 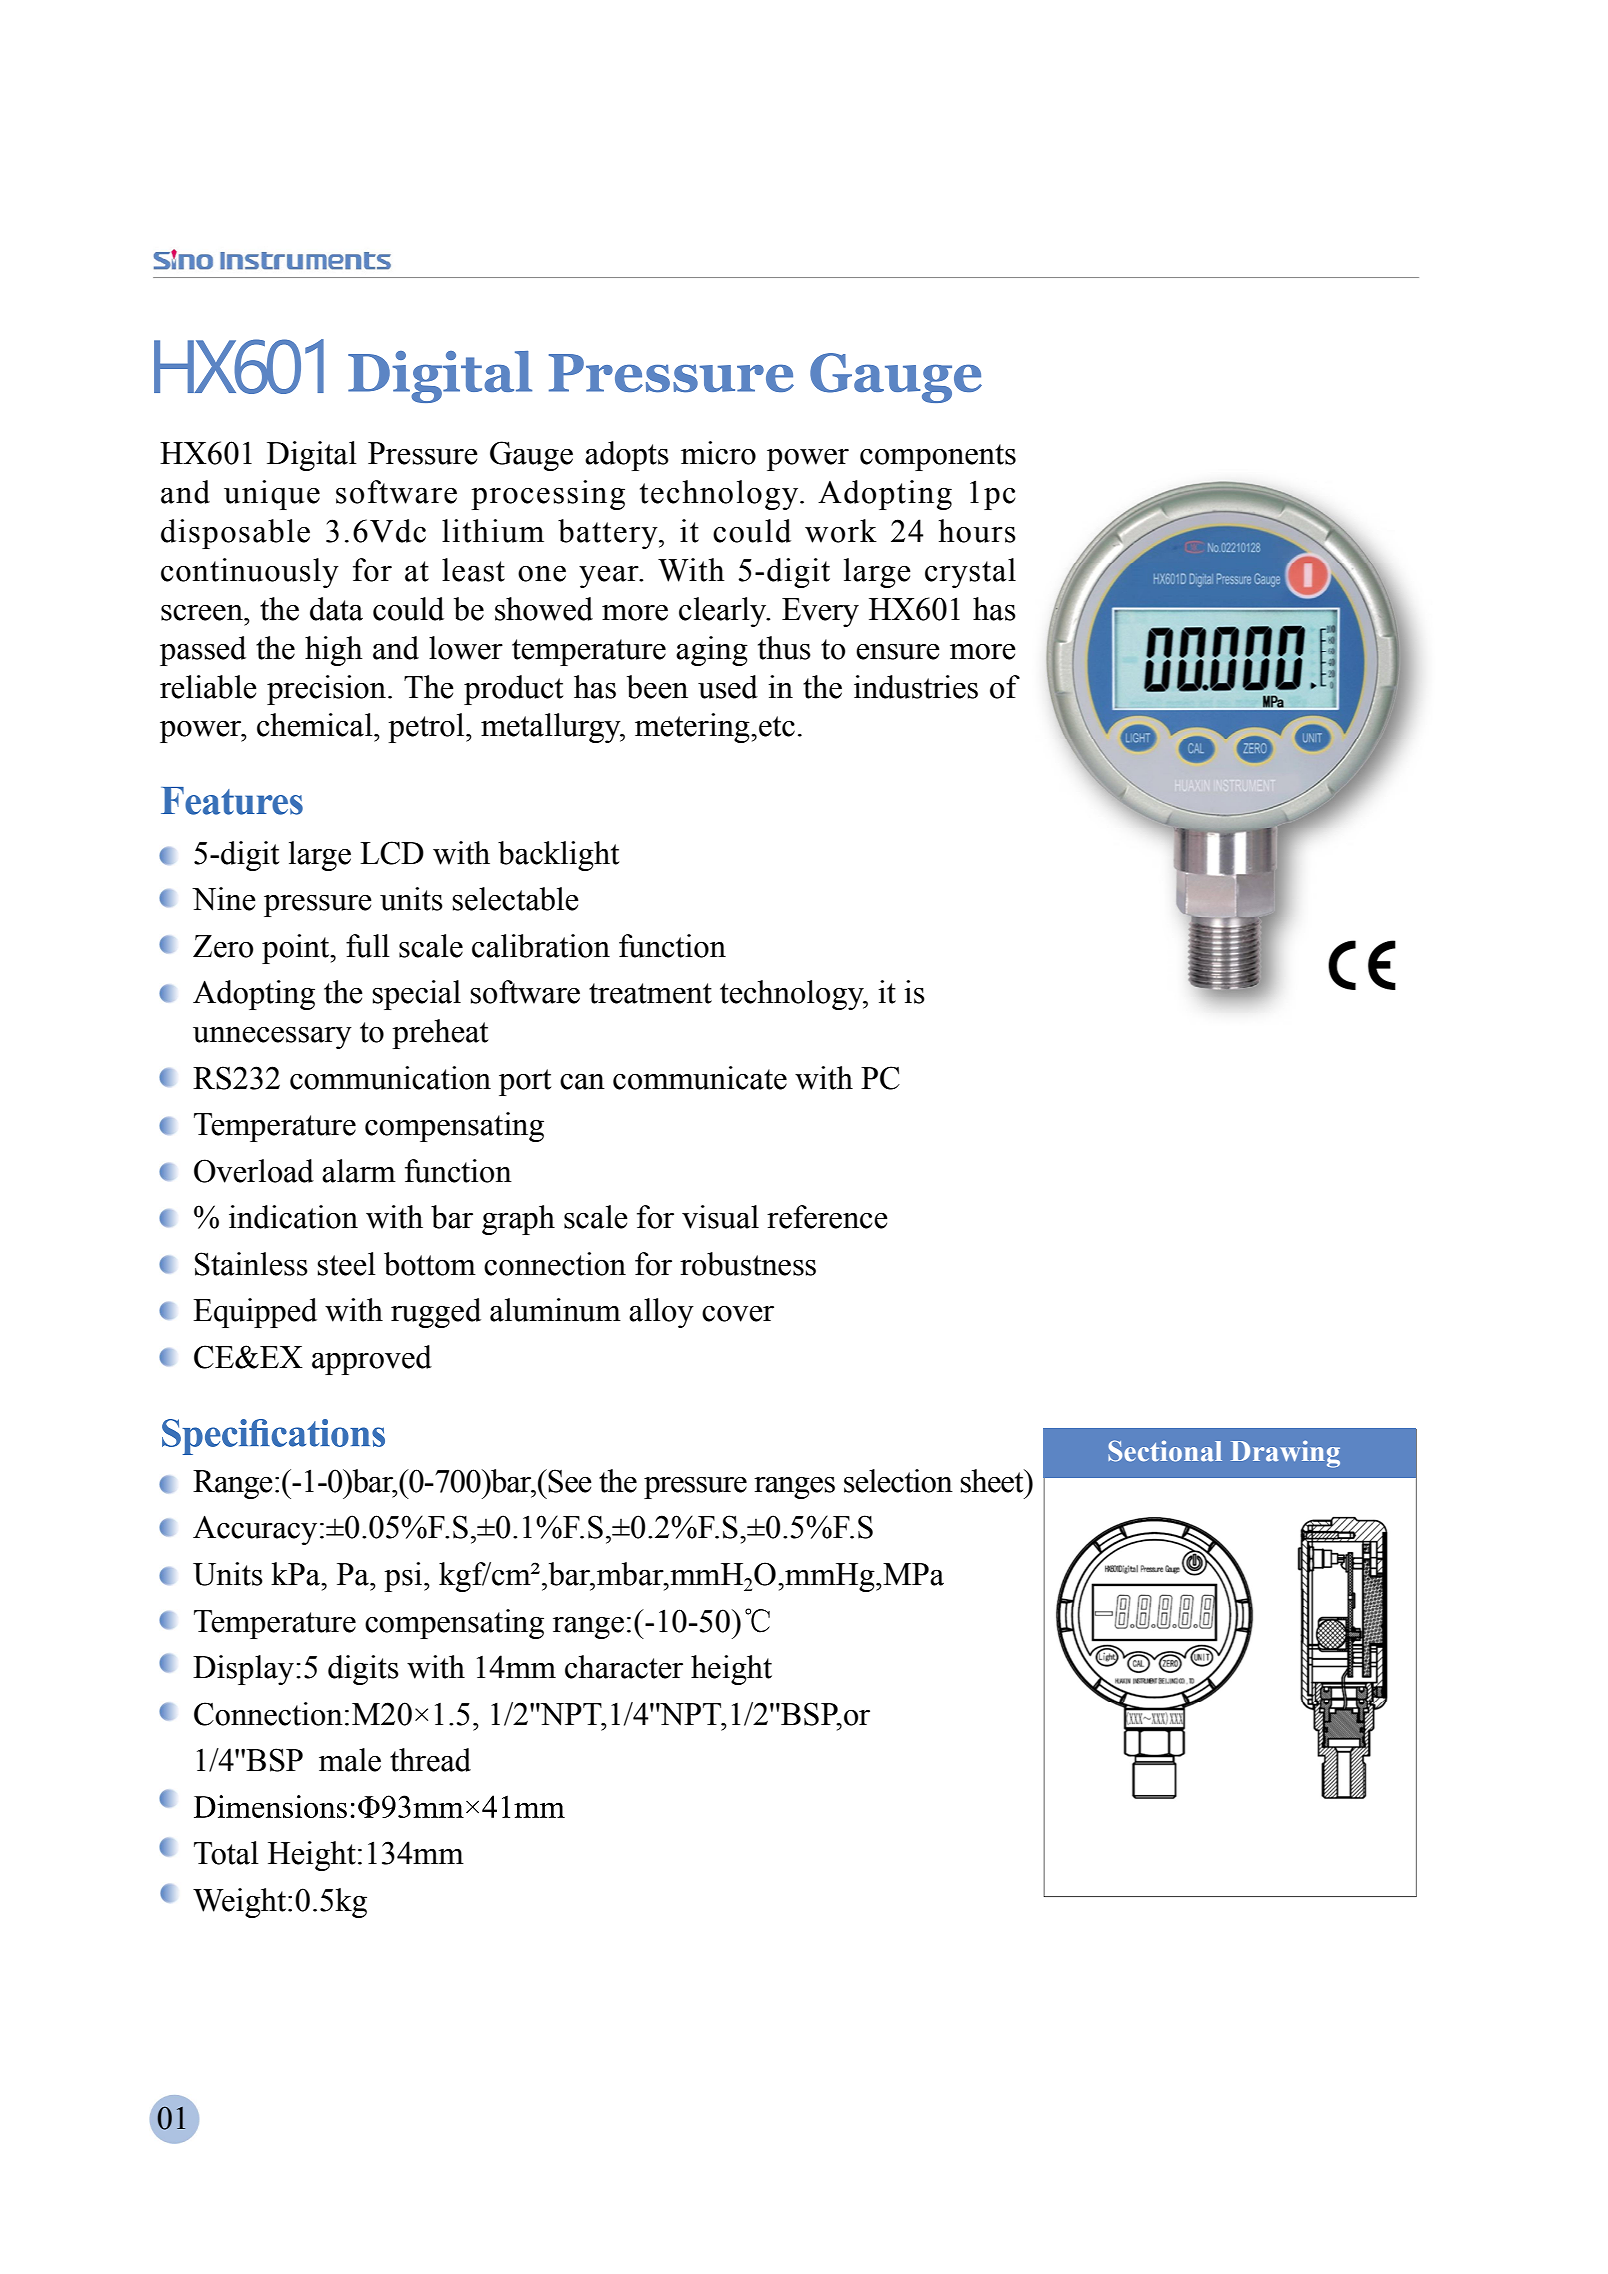 I want to click on industries, so click(x=916, y=687).
